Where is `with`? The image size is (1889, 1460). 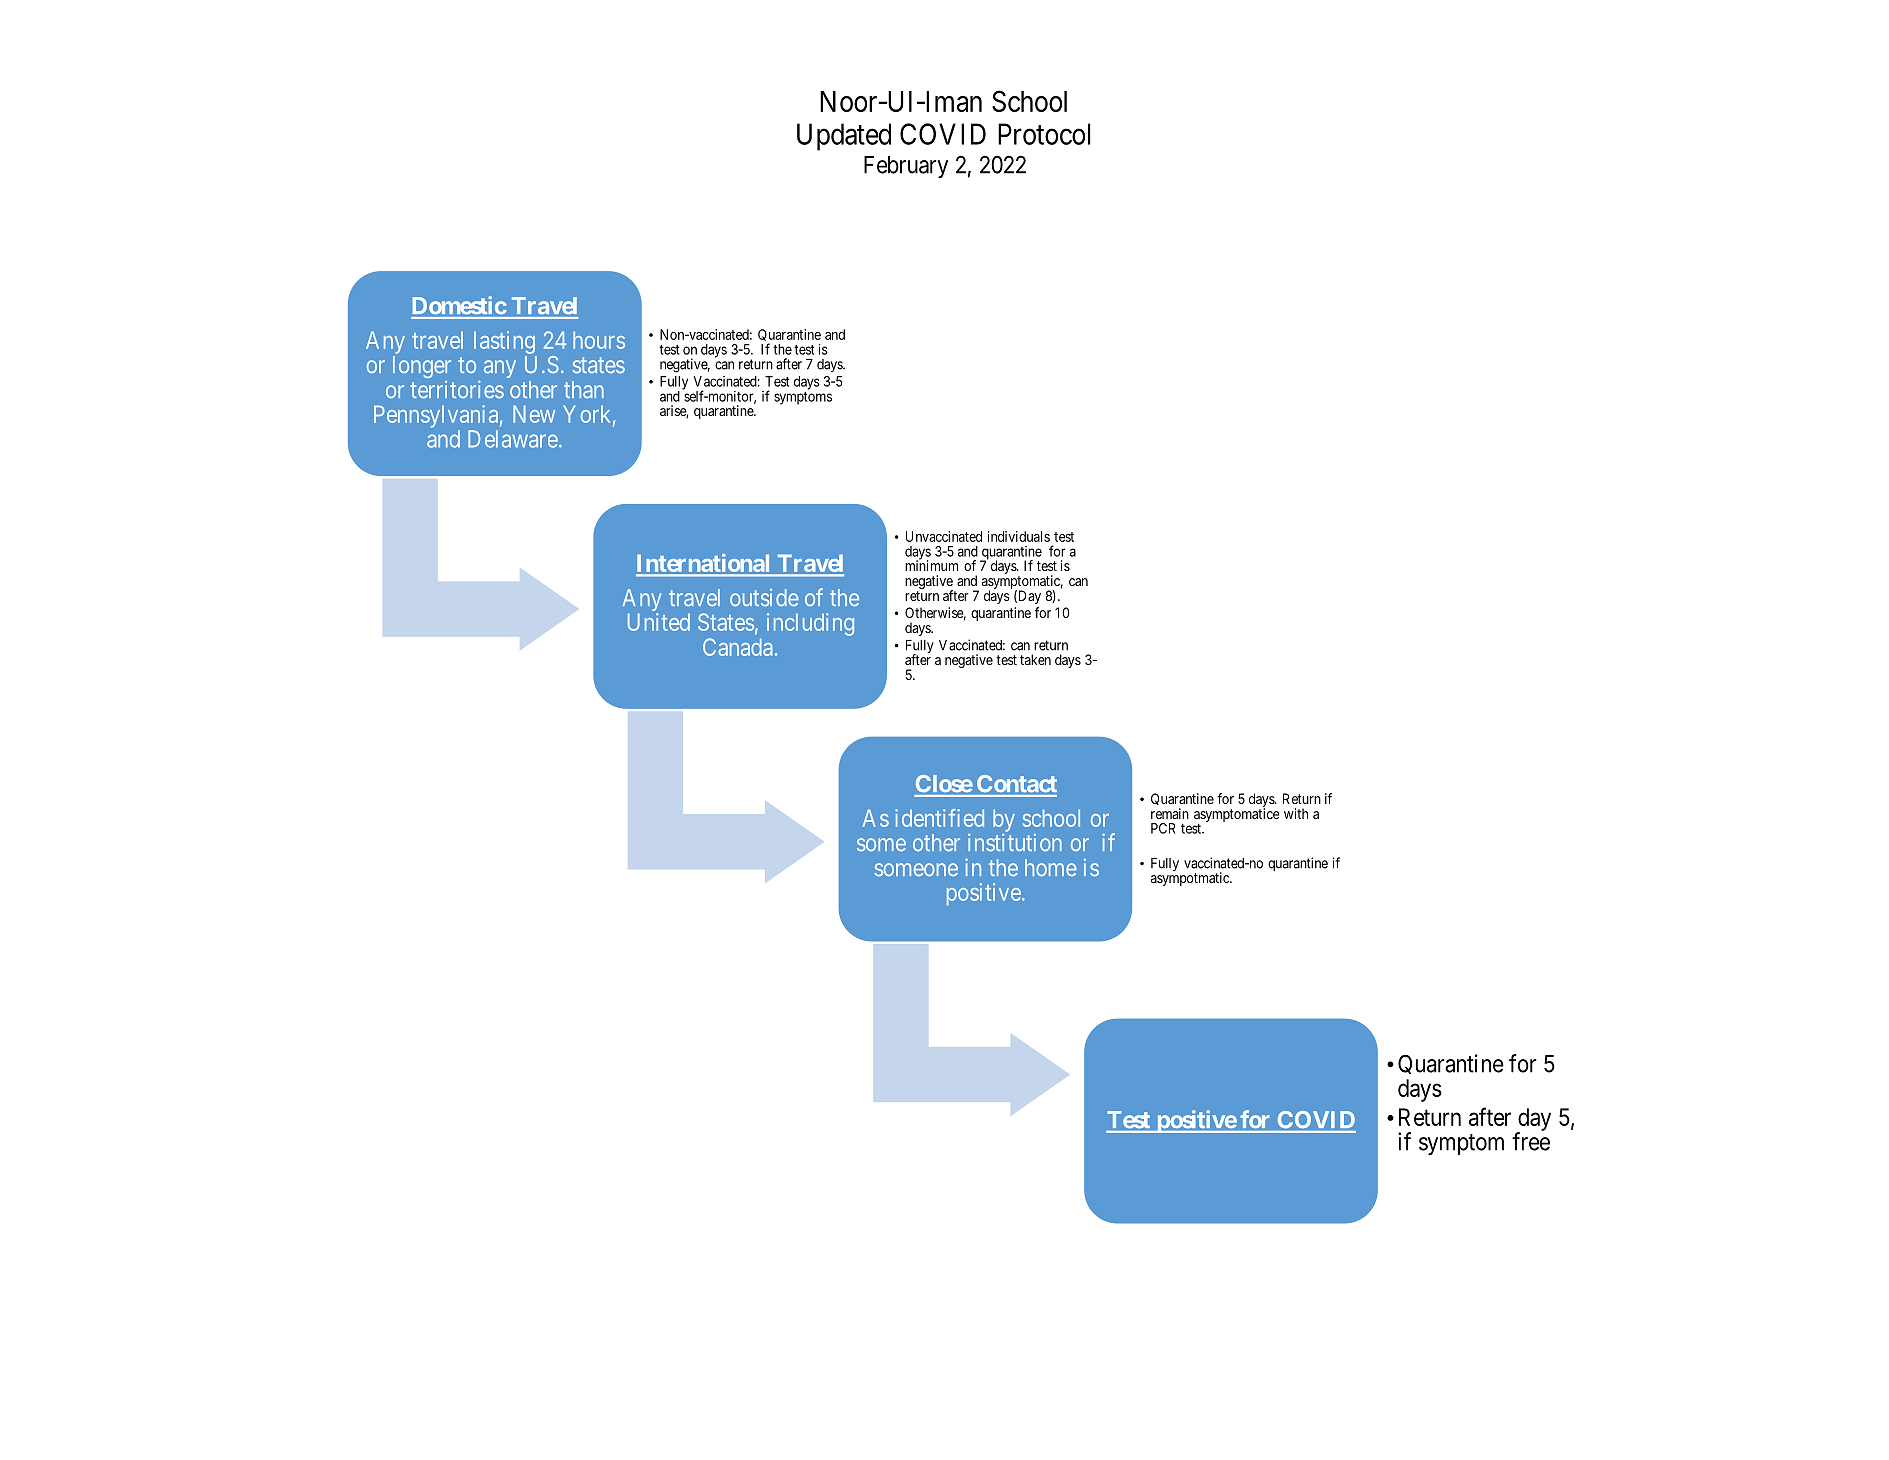 with is located at coordinates (1296, 813).
